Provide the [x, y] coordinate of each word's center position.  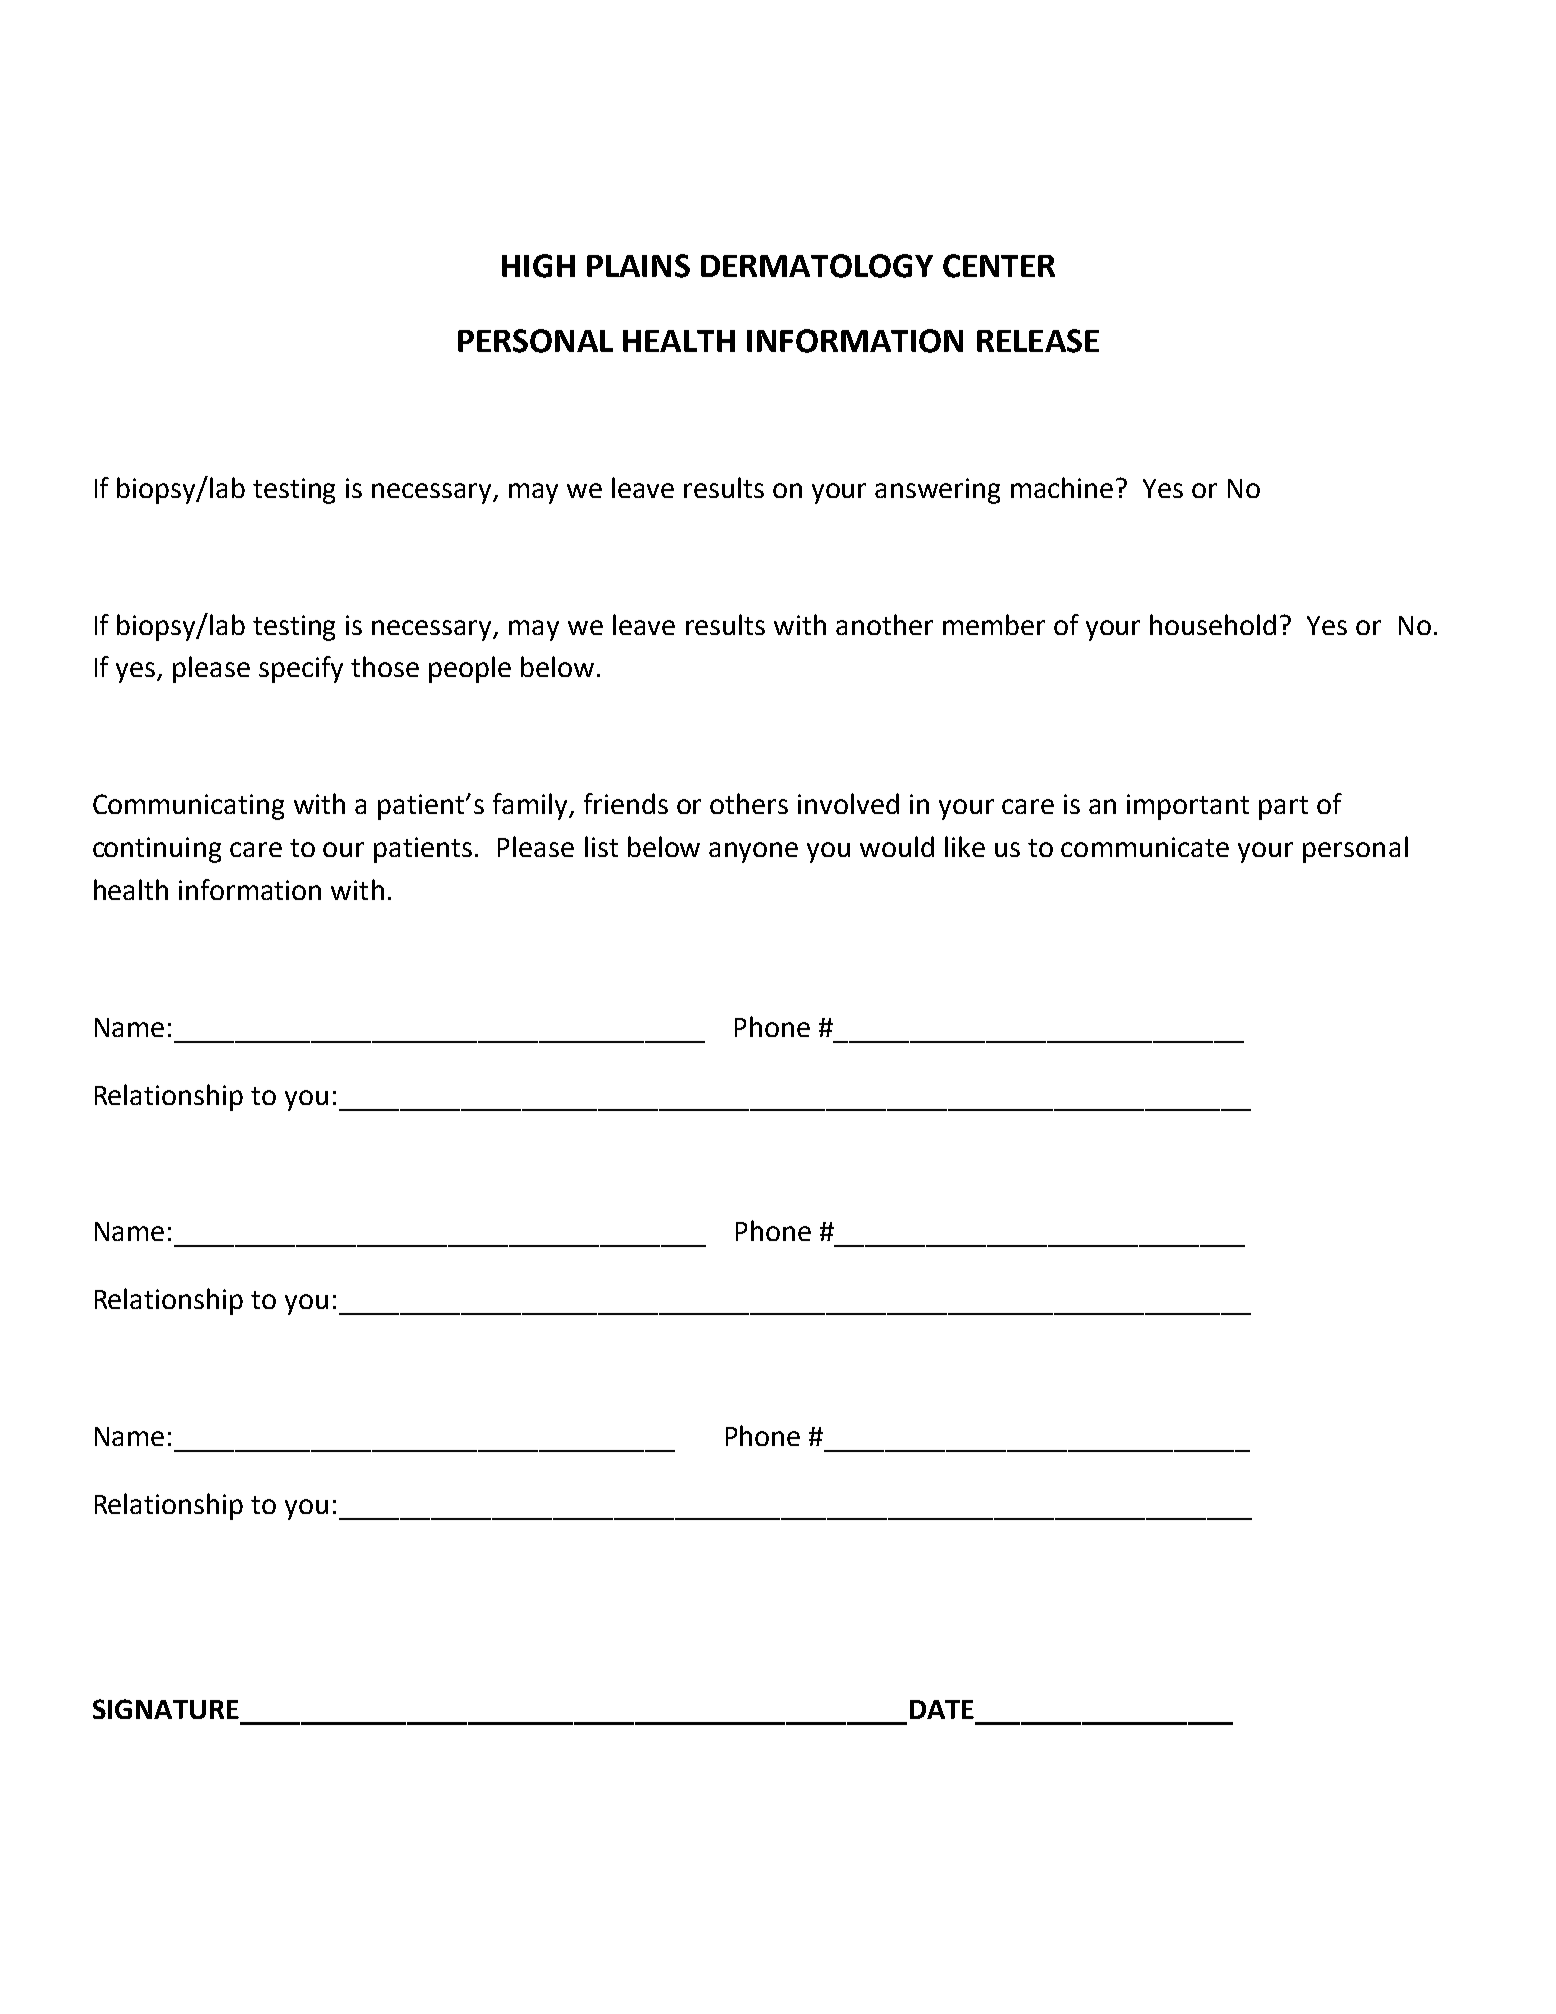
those [385, 666]
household [1213, 624]
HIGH [538, 266]
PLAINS [638, 266]
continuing [157, 850]
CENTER [999, 266]
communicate [1145, 847]
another [884, 624]
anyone [753, 852]
